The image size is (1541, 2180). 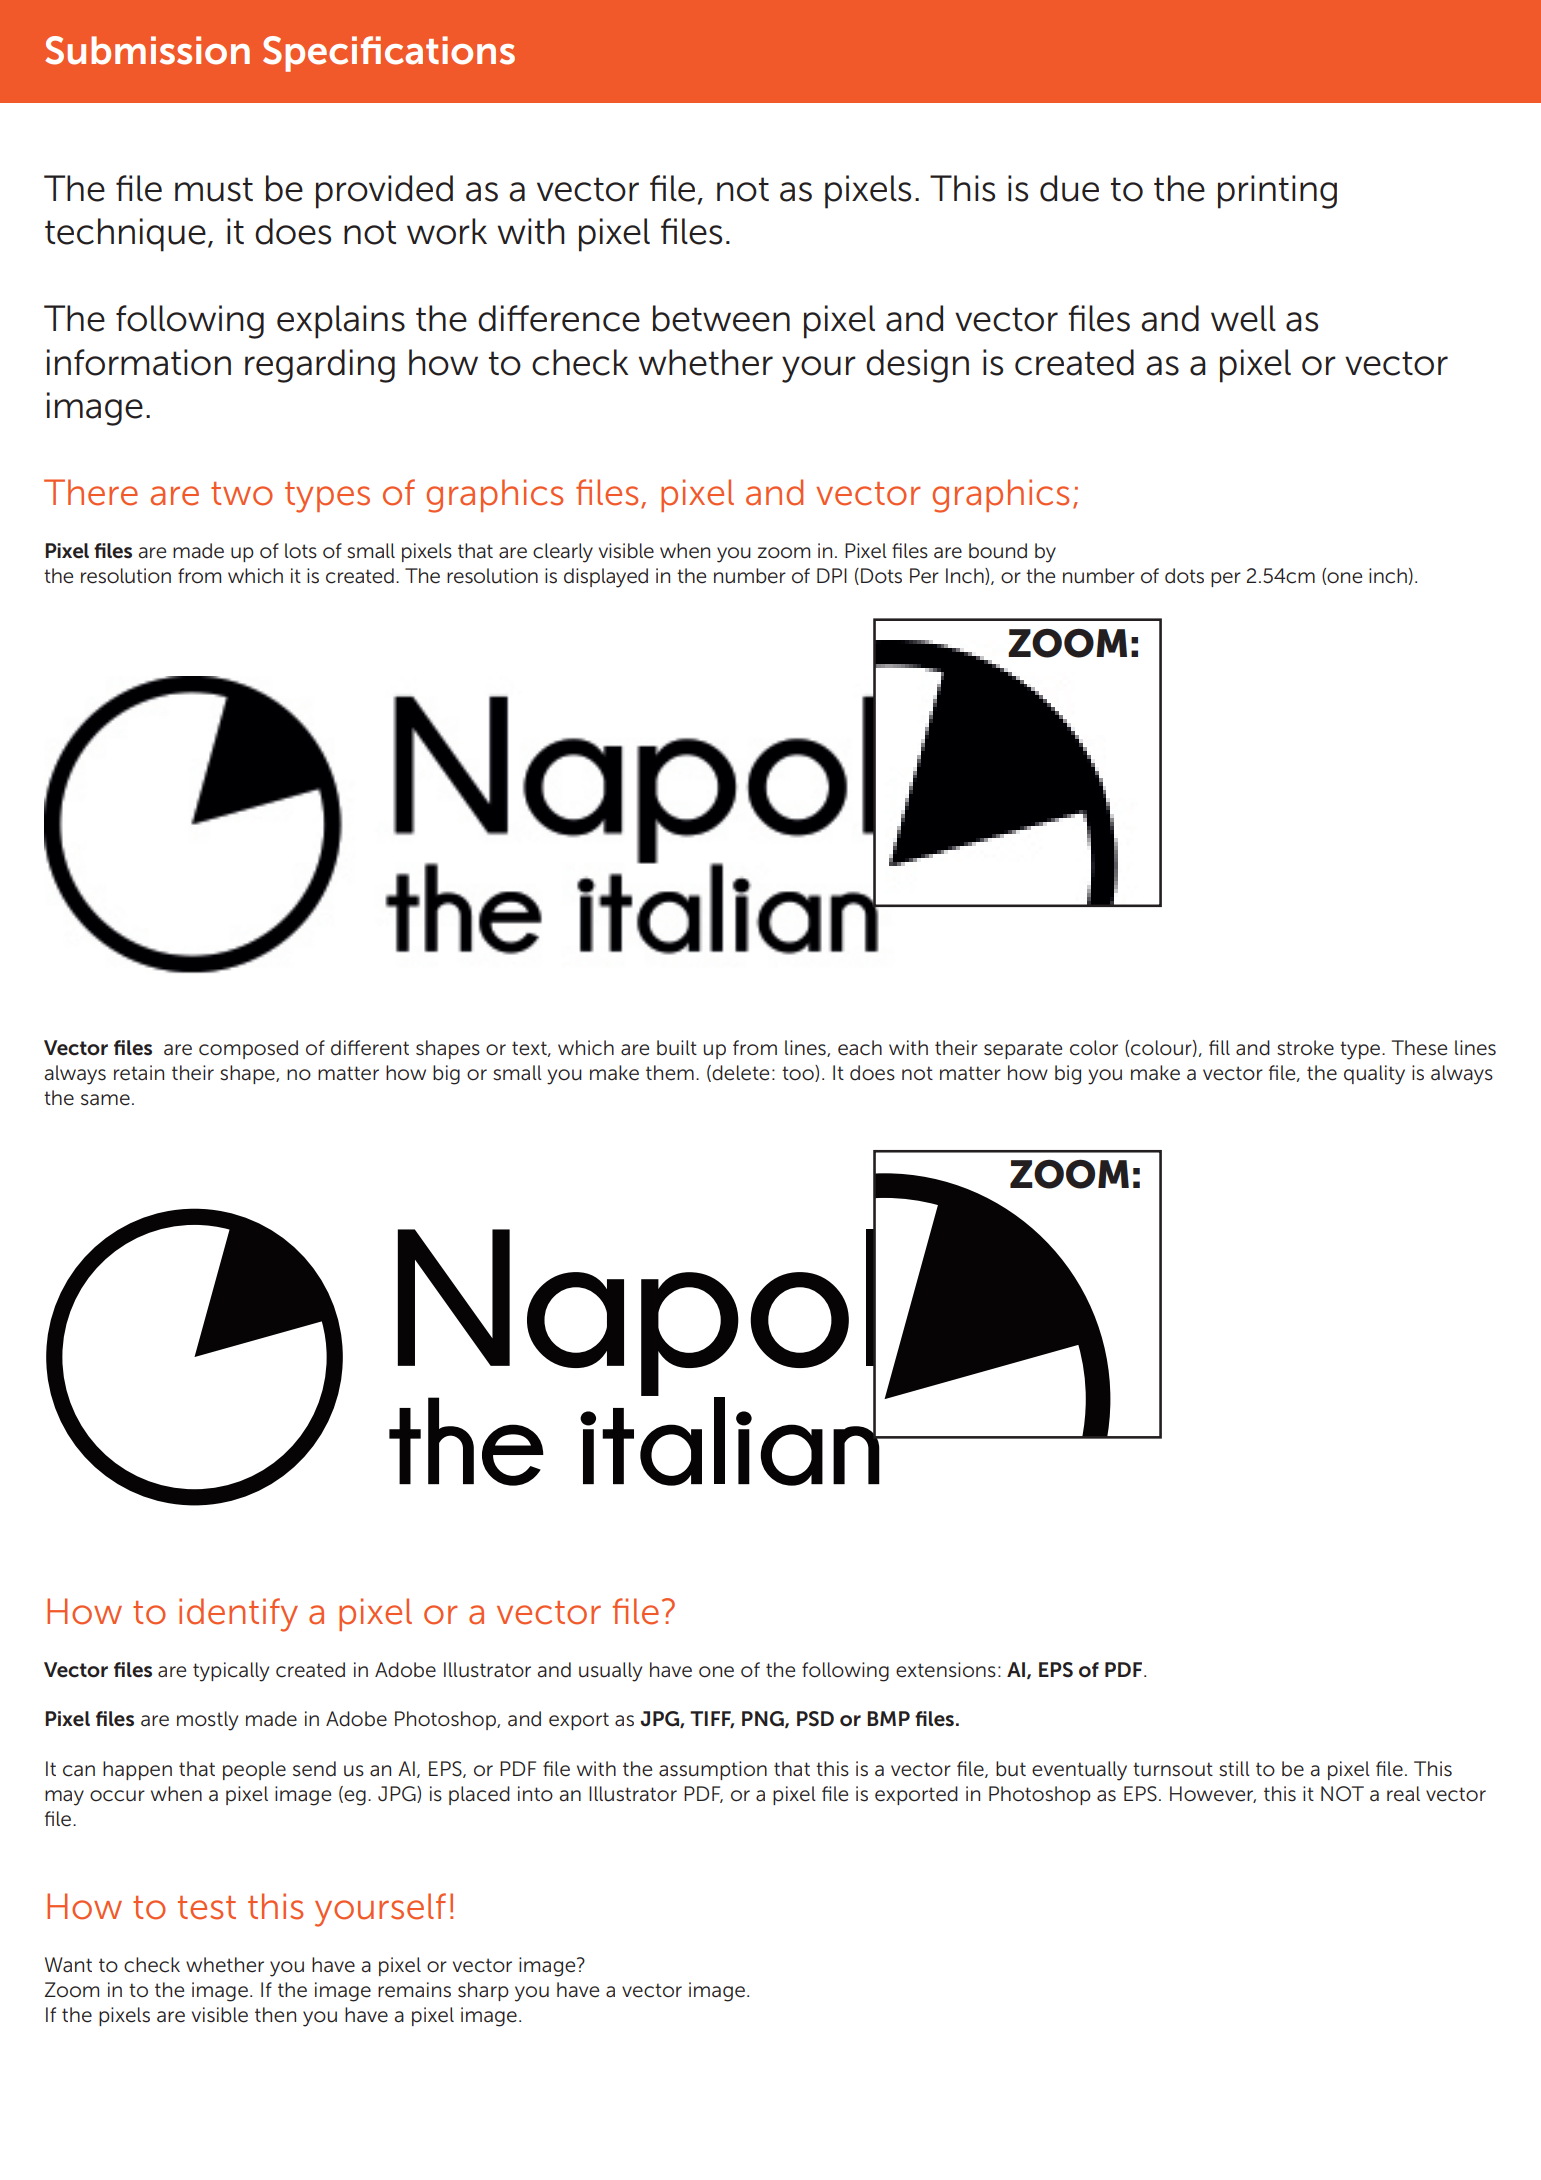 What do you see at coordinates (1213, 1794) in the document?
I see `However` at bounding box center [1213, 1794].
